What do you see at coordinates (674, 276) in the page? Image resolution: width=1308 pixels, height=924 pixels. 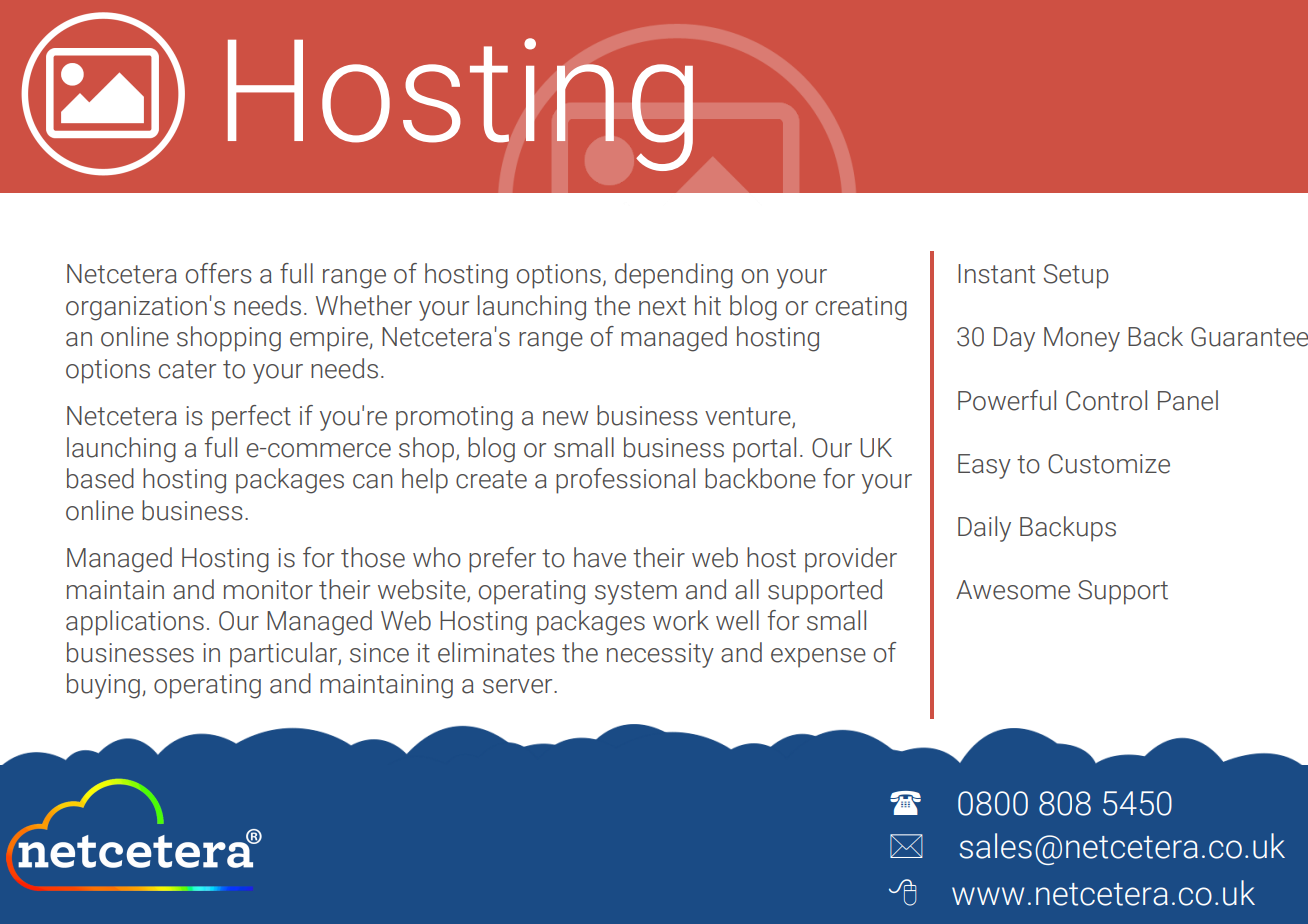 I see `depending` at bounding box center [674, 276].
